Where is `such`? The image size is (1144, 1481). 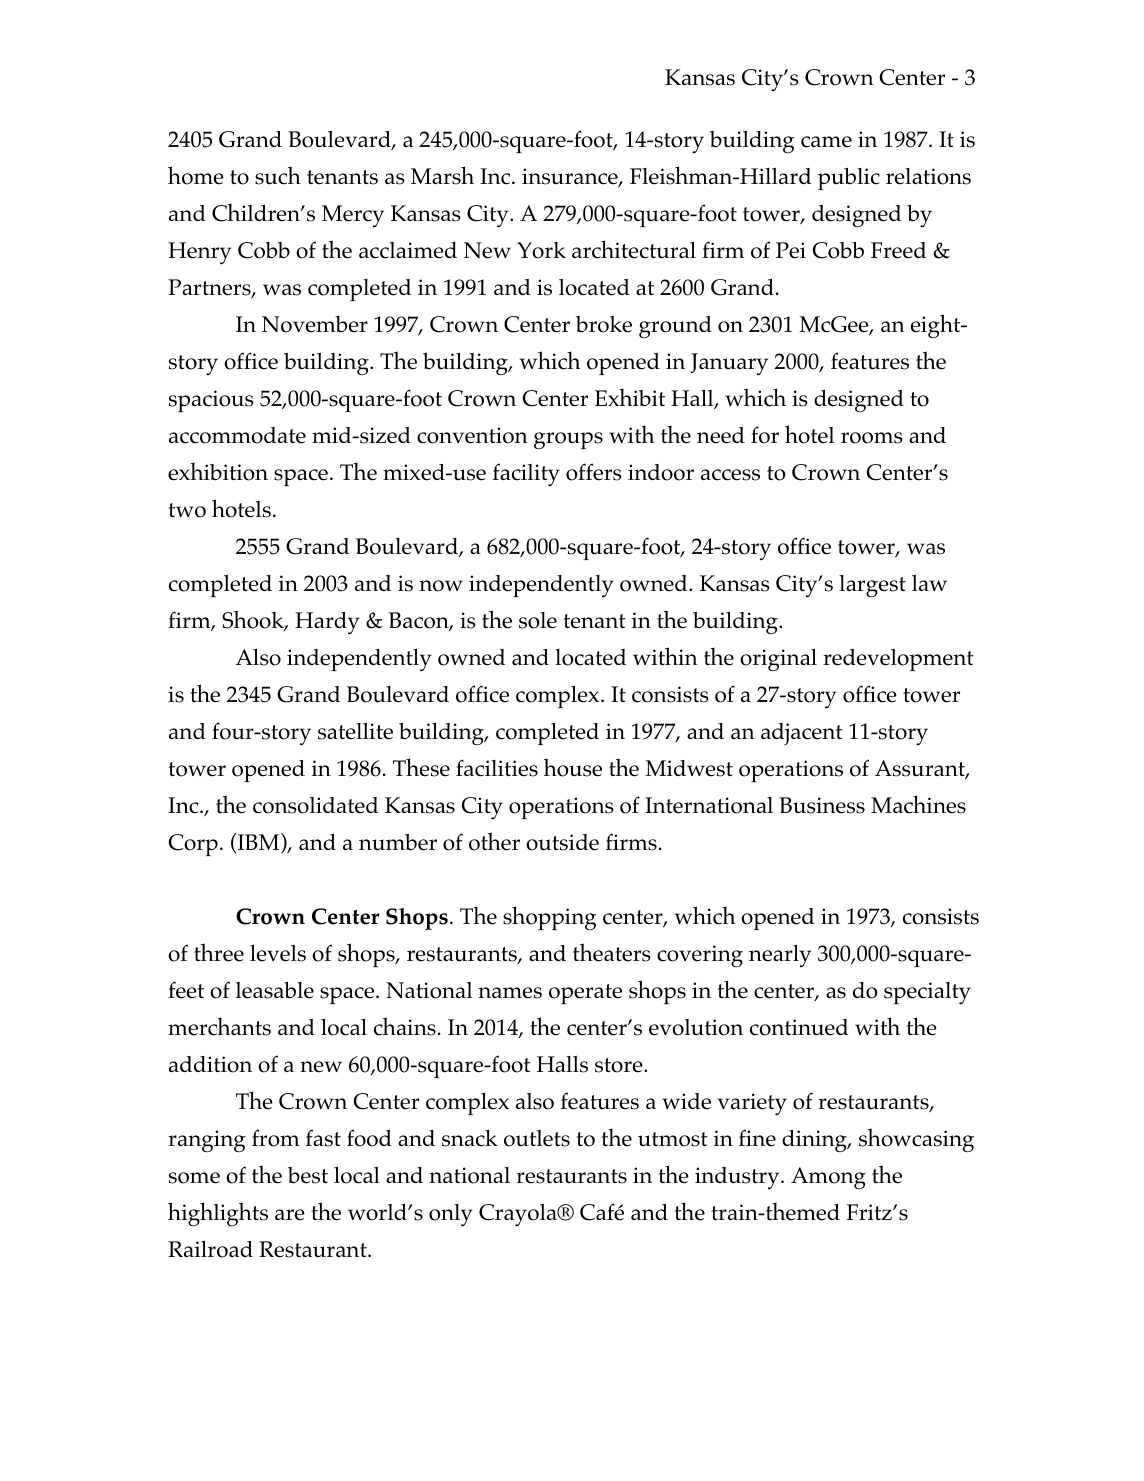 such is located at coordinates (278, 175).
